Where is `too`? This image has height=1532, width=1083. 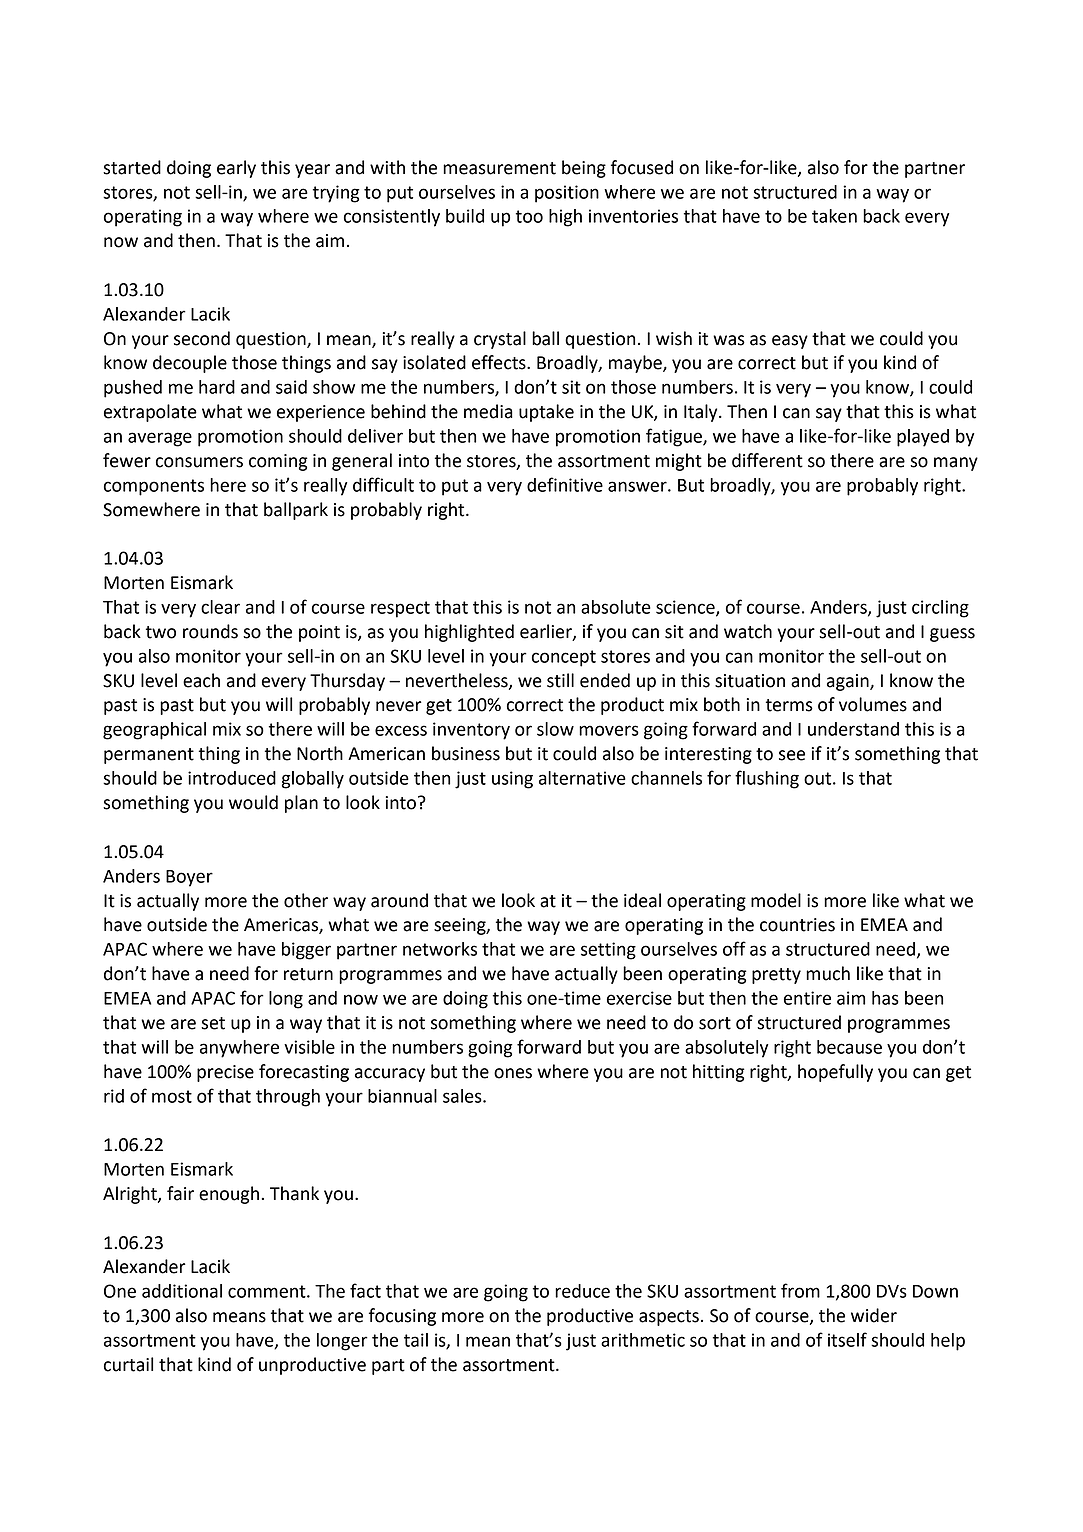
too is located at coordinates (529, 216).
